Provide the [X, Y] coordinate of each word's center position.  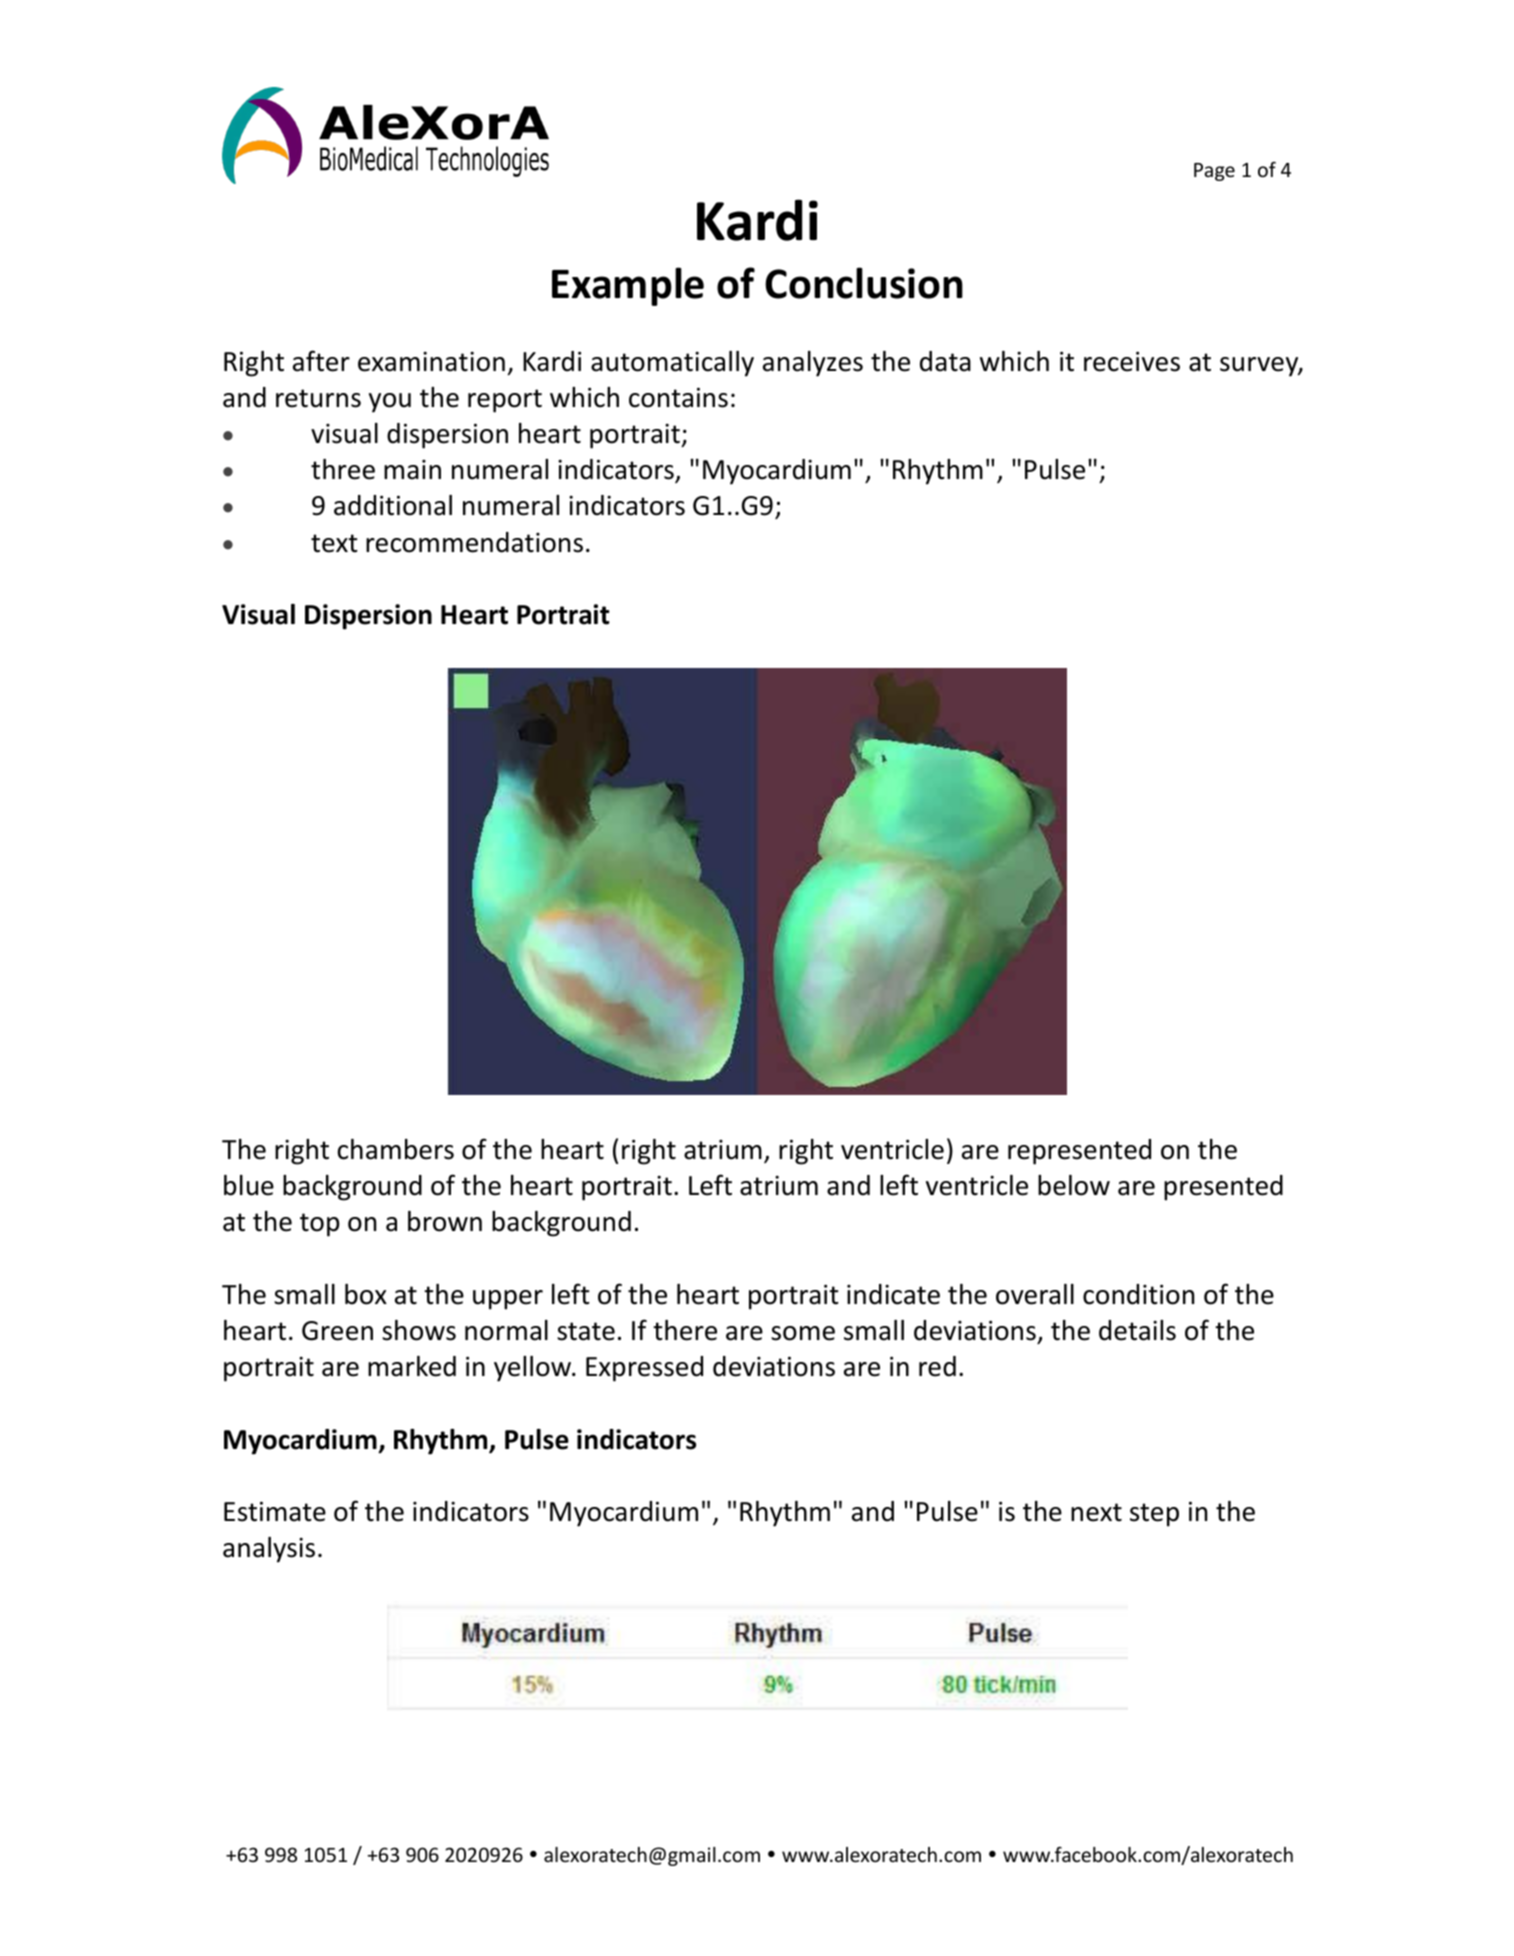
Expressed [644, 1369]
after [321, 361]
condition [1138, 1294]
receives [1132, 361]
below [1074, 1185]
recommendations [474, 542]
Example [628, 286]
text [334, 543]
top [320, 1225]
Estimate [275, 1511]
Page [1214, 172]
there [685, 1330]
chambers [396, 1149]
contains [678, 397]
